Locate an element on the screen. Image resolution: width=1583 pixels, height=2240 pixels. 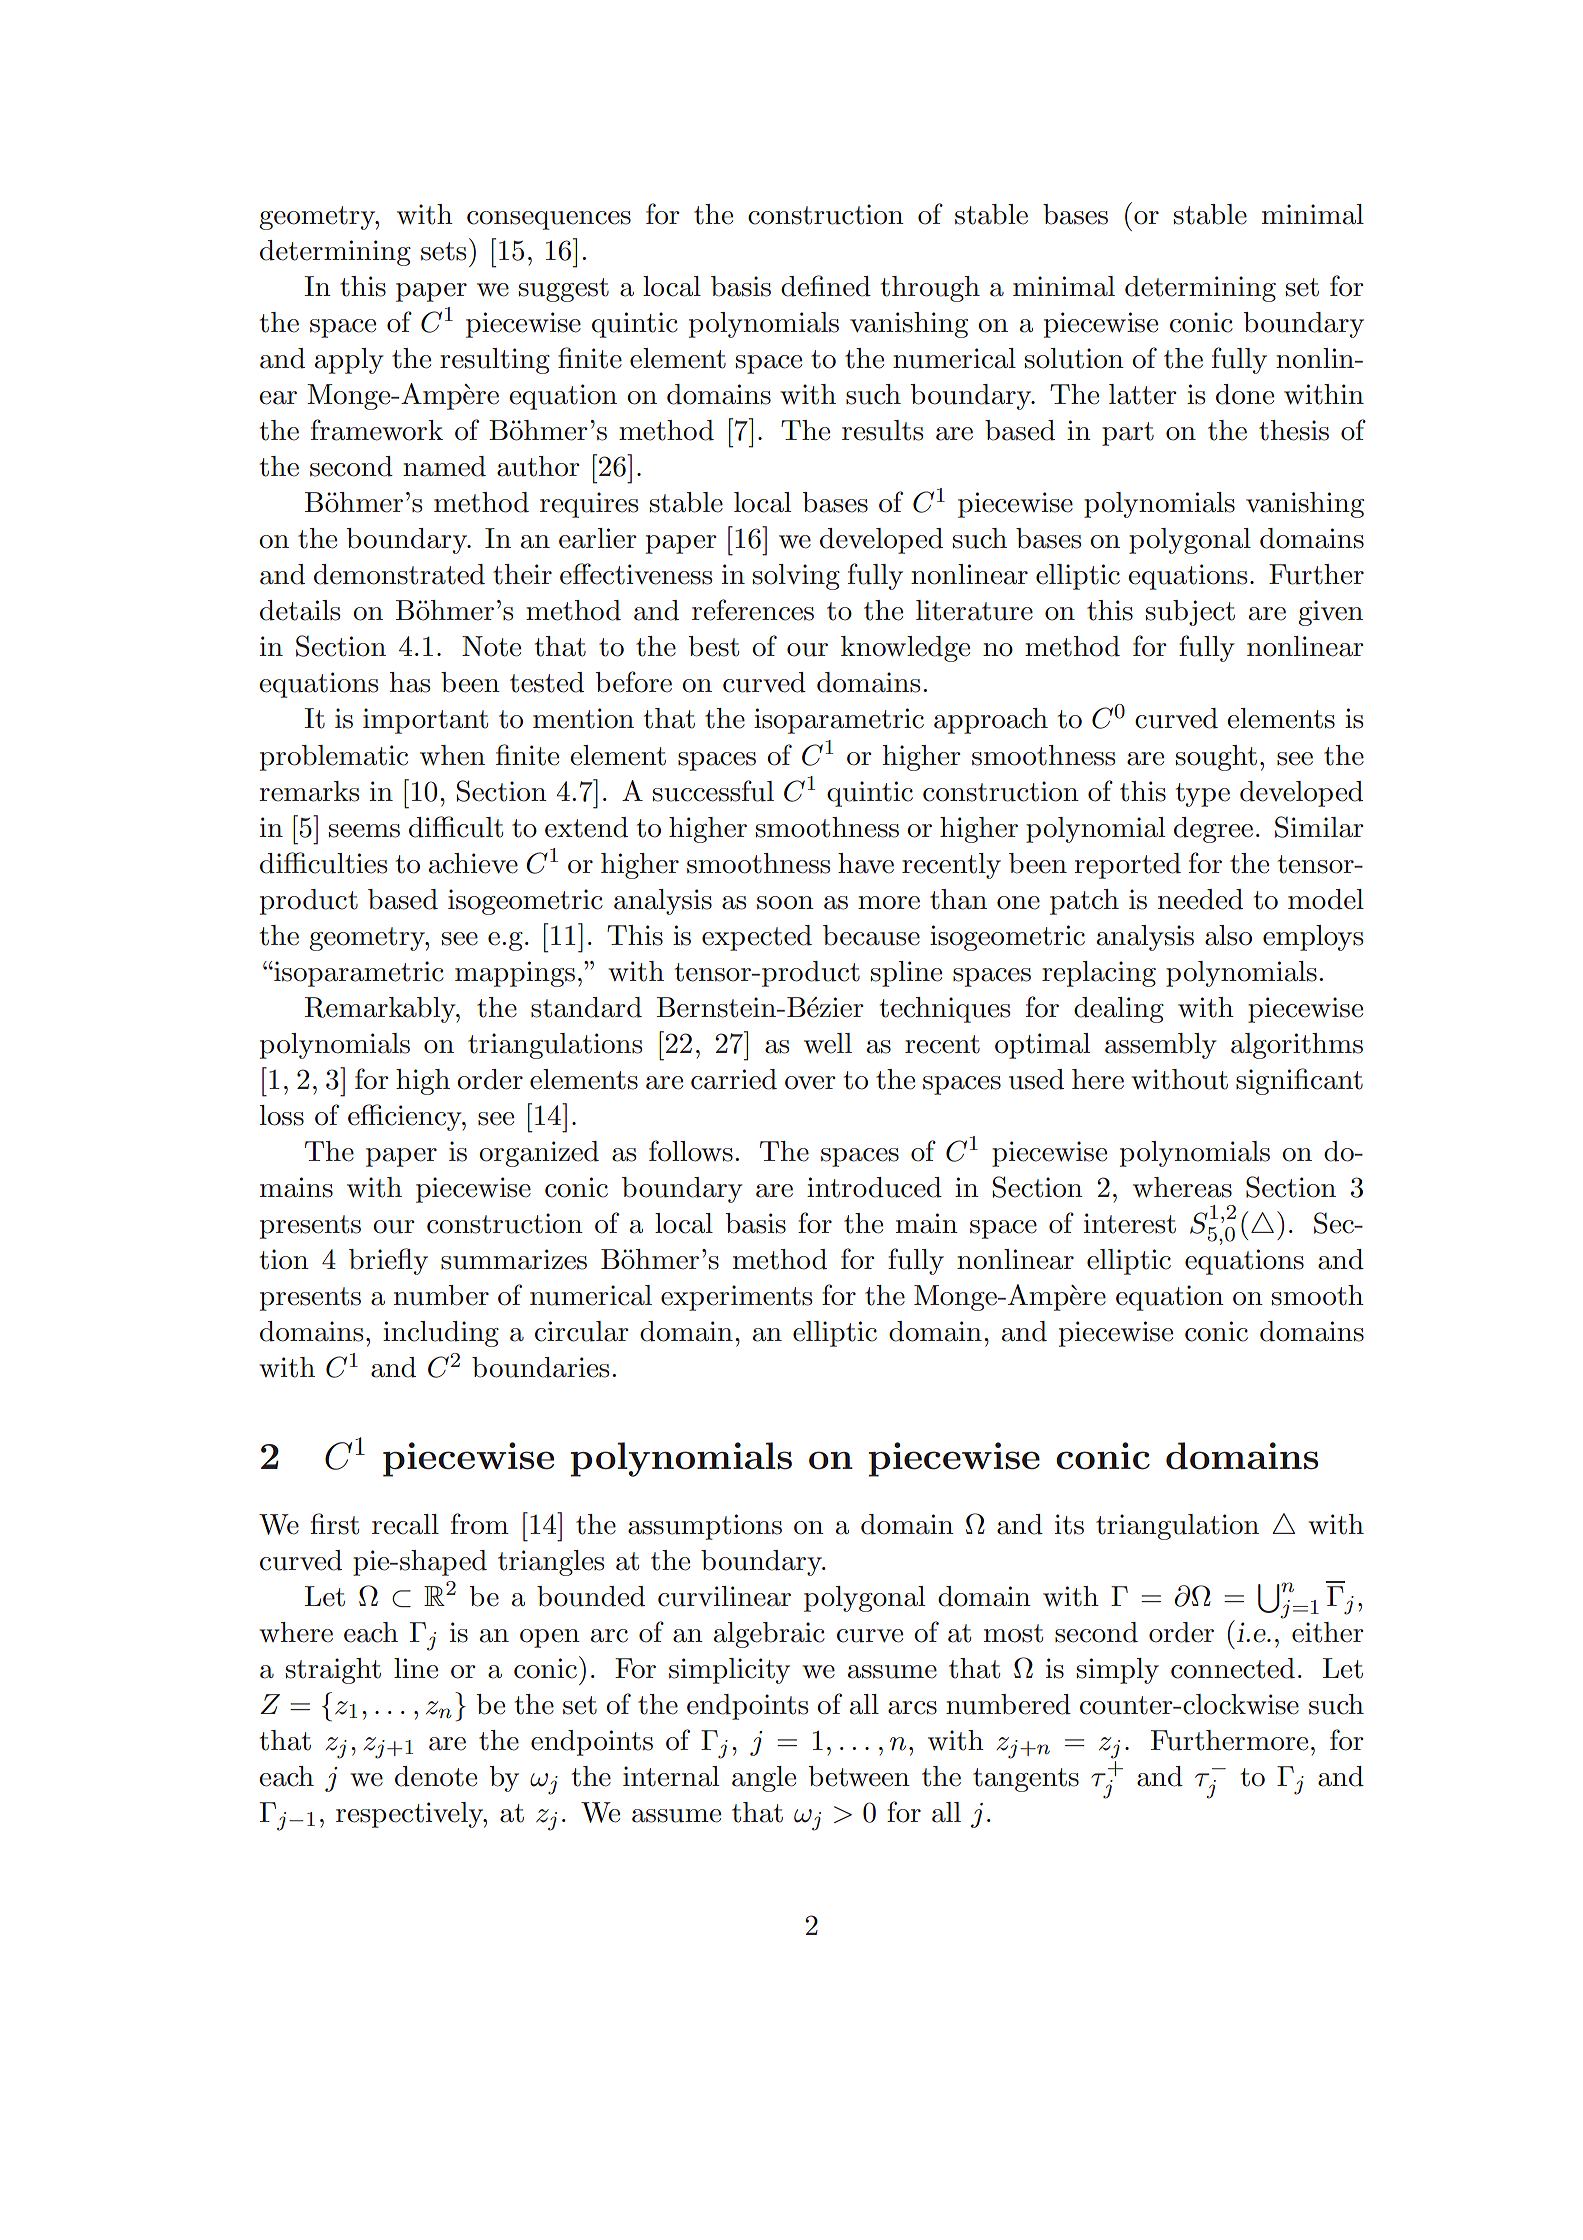
straight is located at coordinates (333, 1671).
